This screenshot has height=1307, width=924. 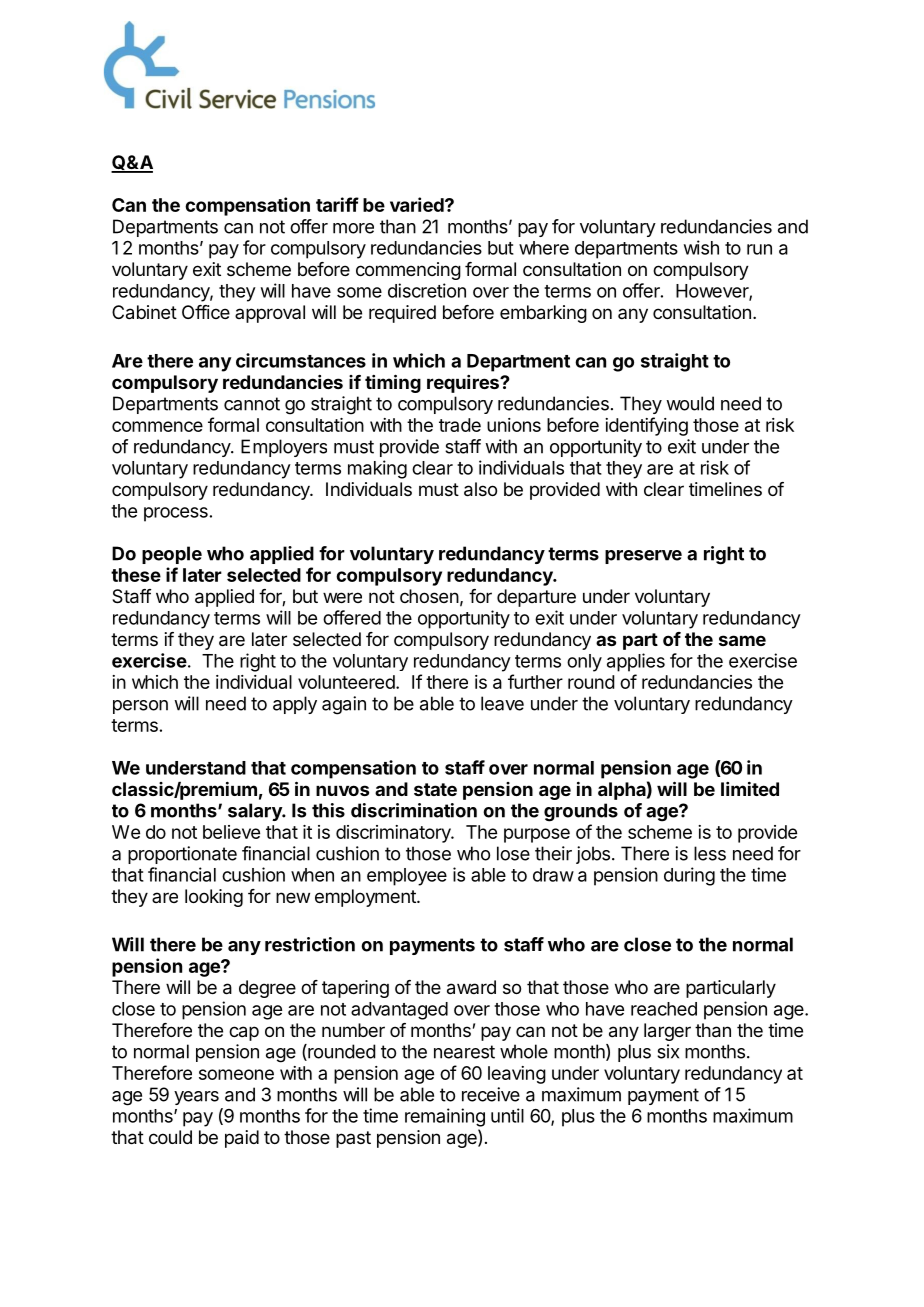 What do you see at coordinates (414, 810) in the screenshot?
I see `discrimination` at bounding box center [414, 810].
